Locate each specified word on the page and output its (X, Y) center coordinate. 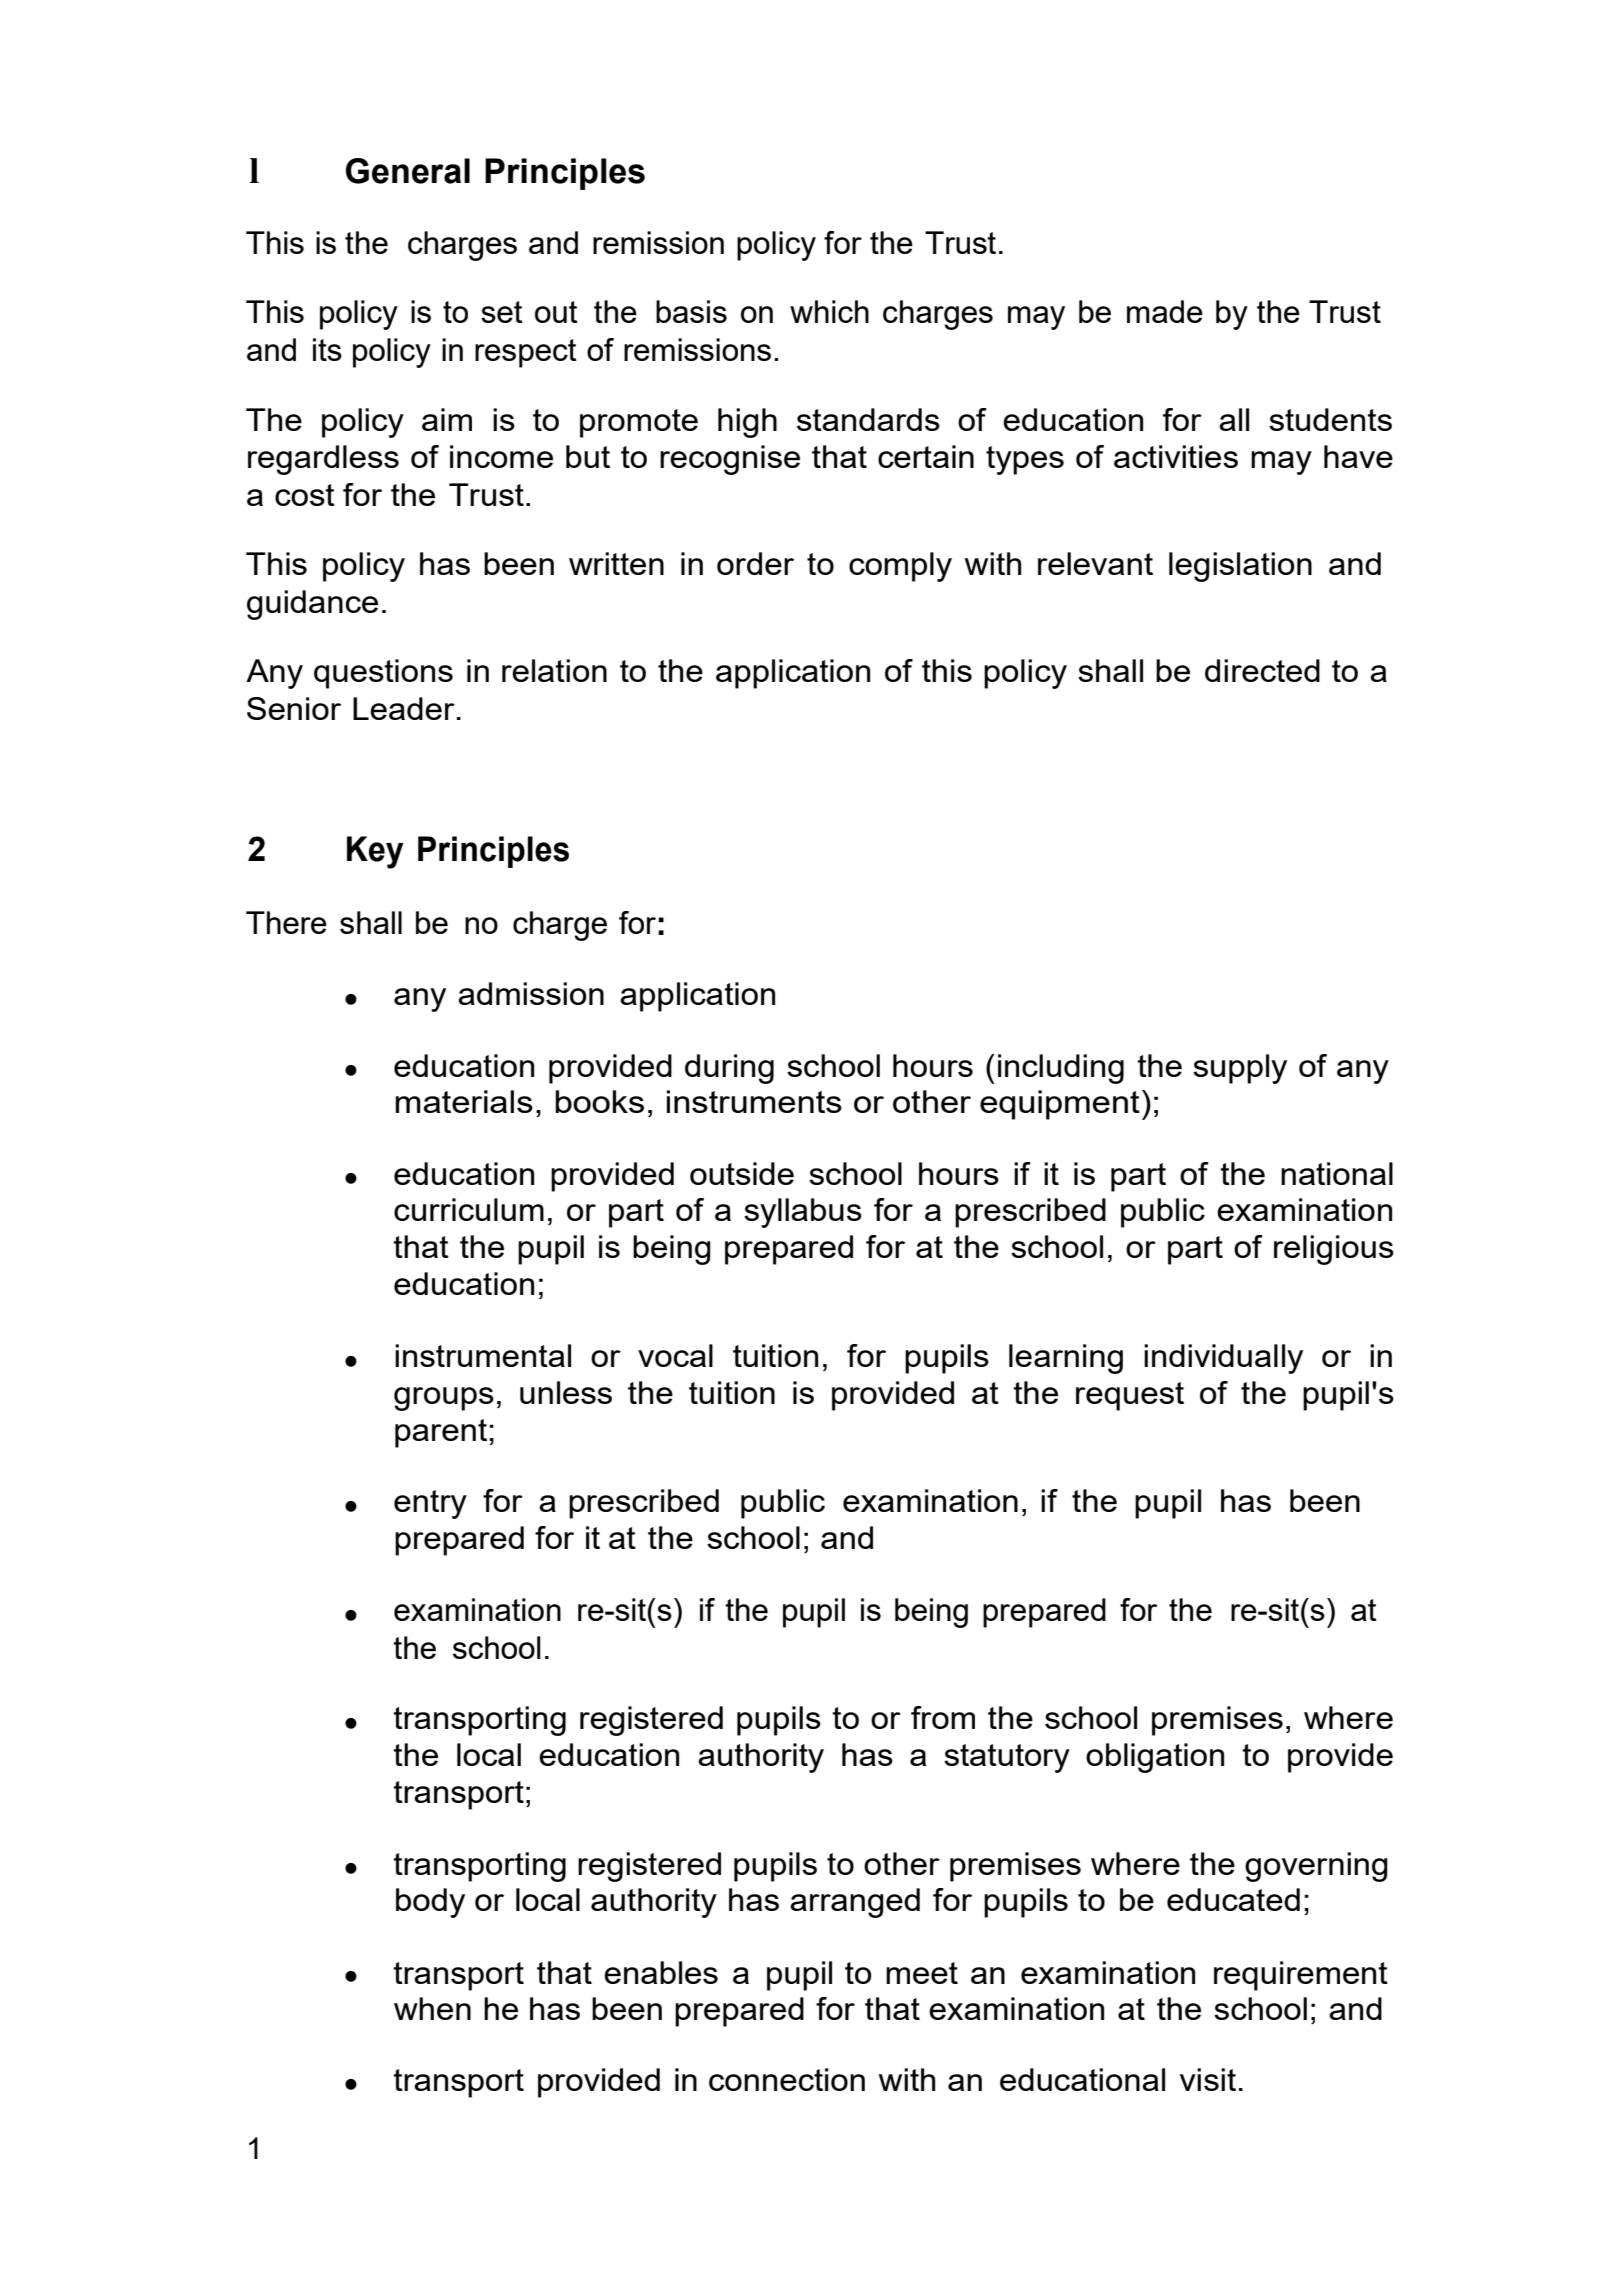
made (1165, 311)
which (829, 311)
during (729, 1069)
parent (441, 1433)
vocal (675, 1355)
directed (1262, 670)
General (408, 171)
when (432, 2008)
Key (375, 852)
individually (1223, 1359)
